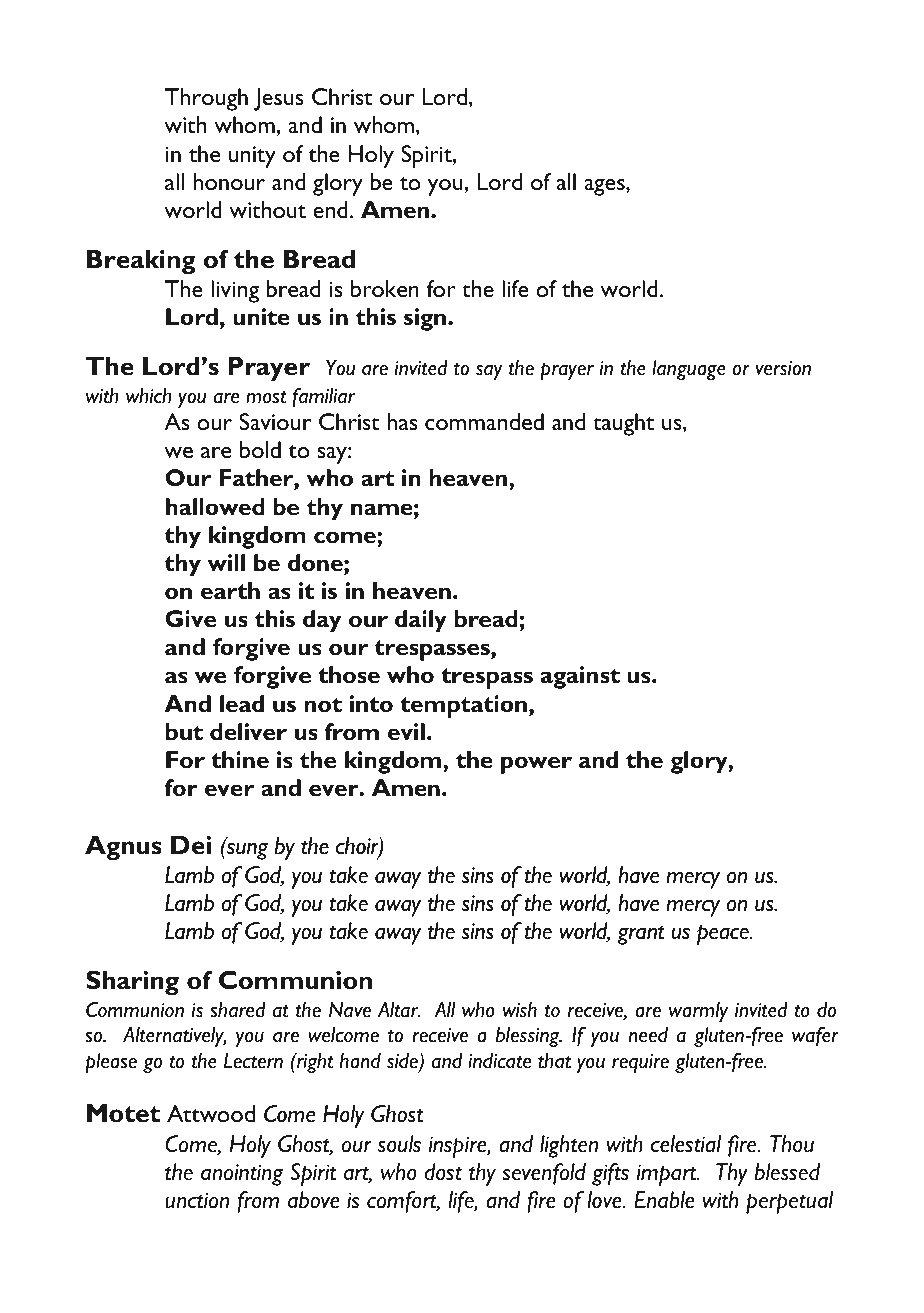  I want to click on anointing, so click(242, 1175).
